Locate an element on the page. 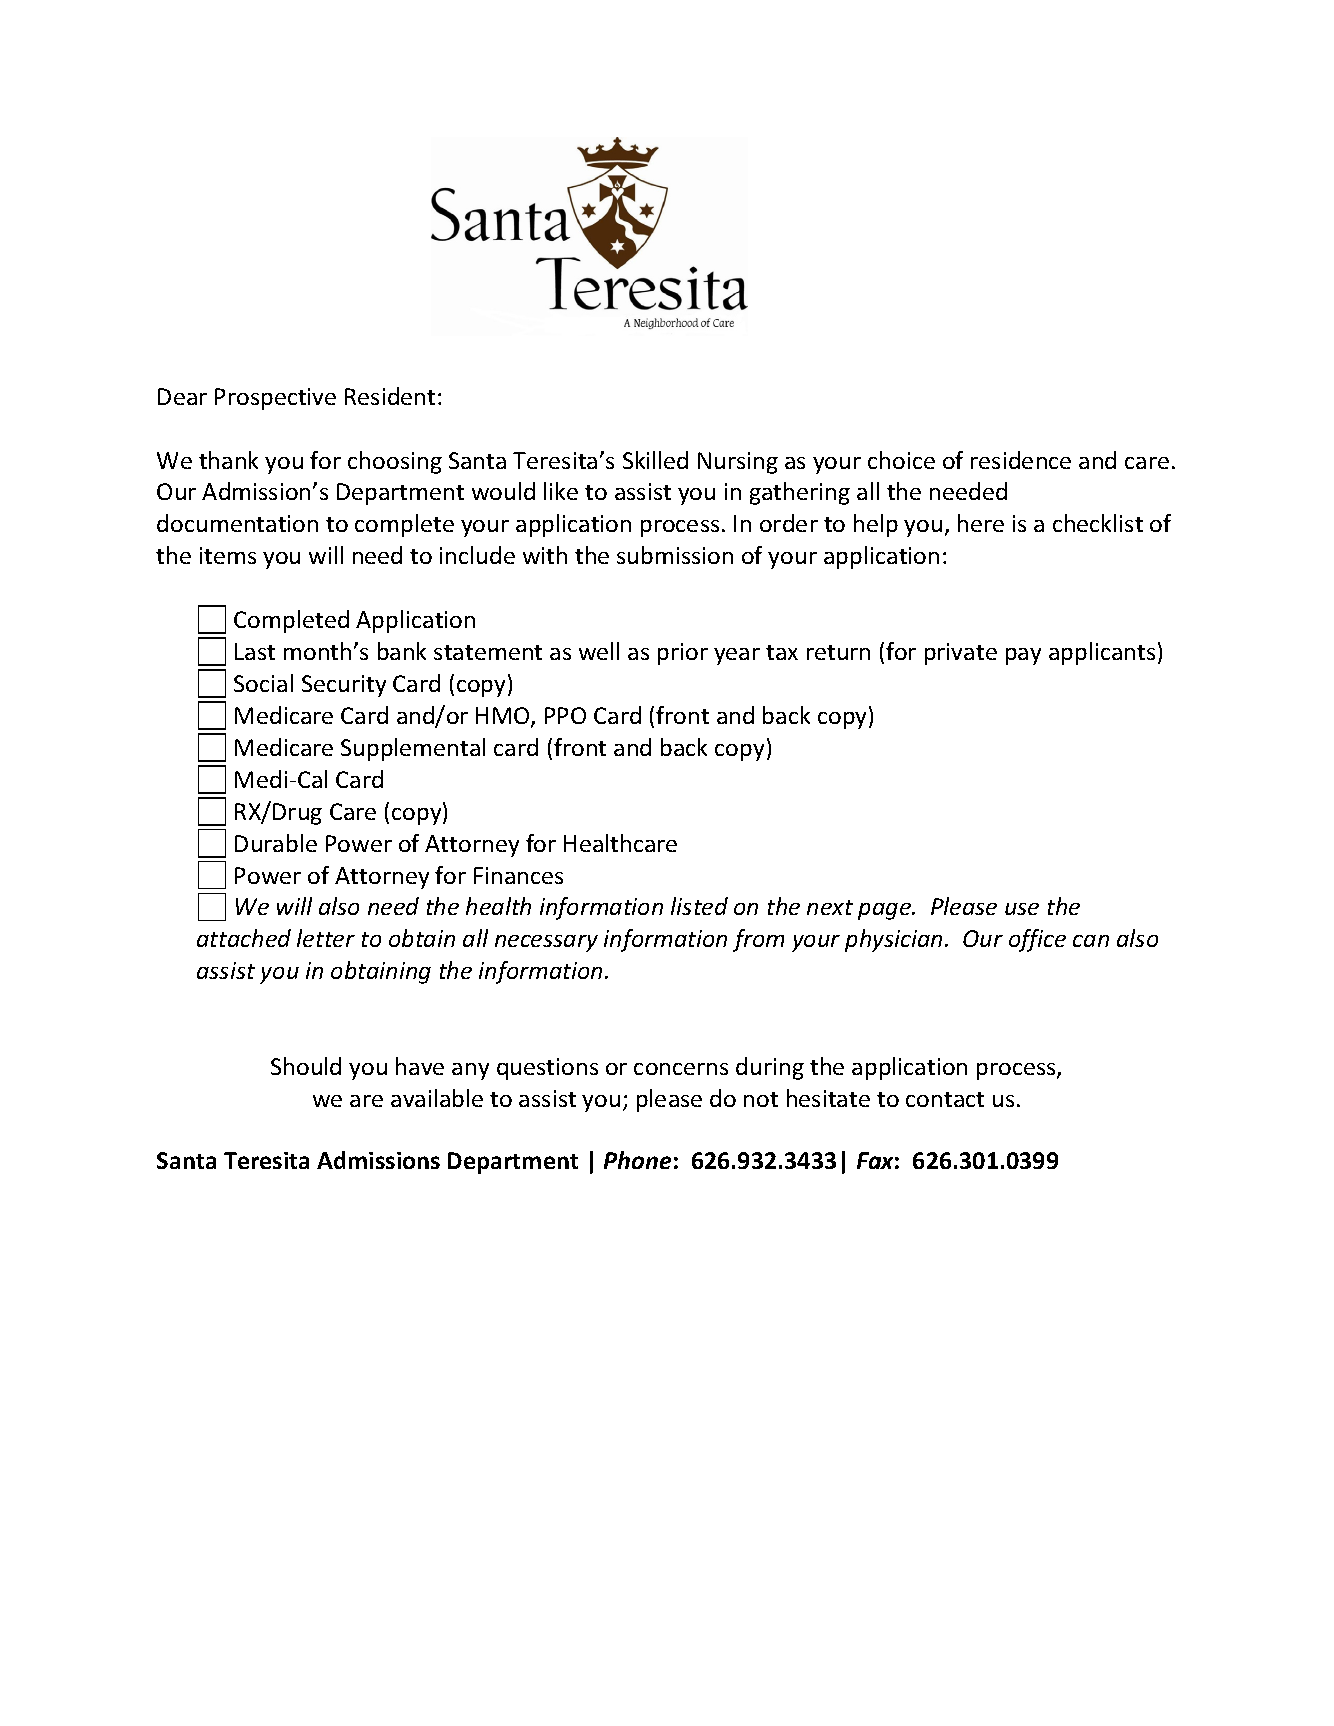 This document has height=1726, width=1334. items is located at coordinates (228, 555).
